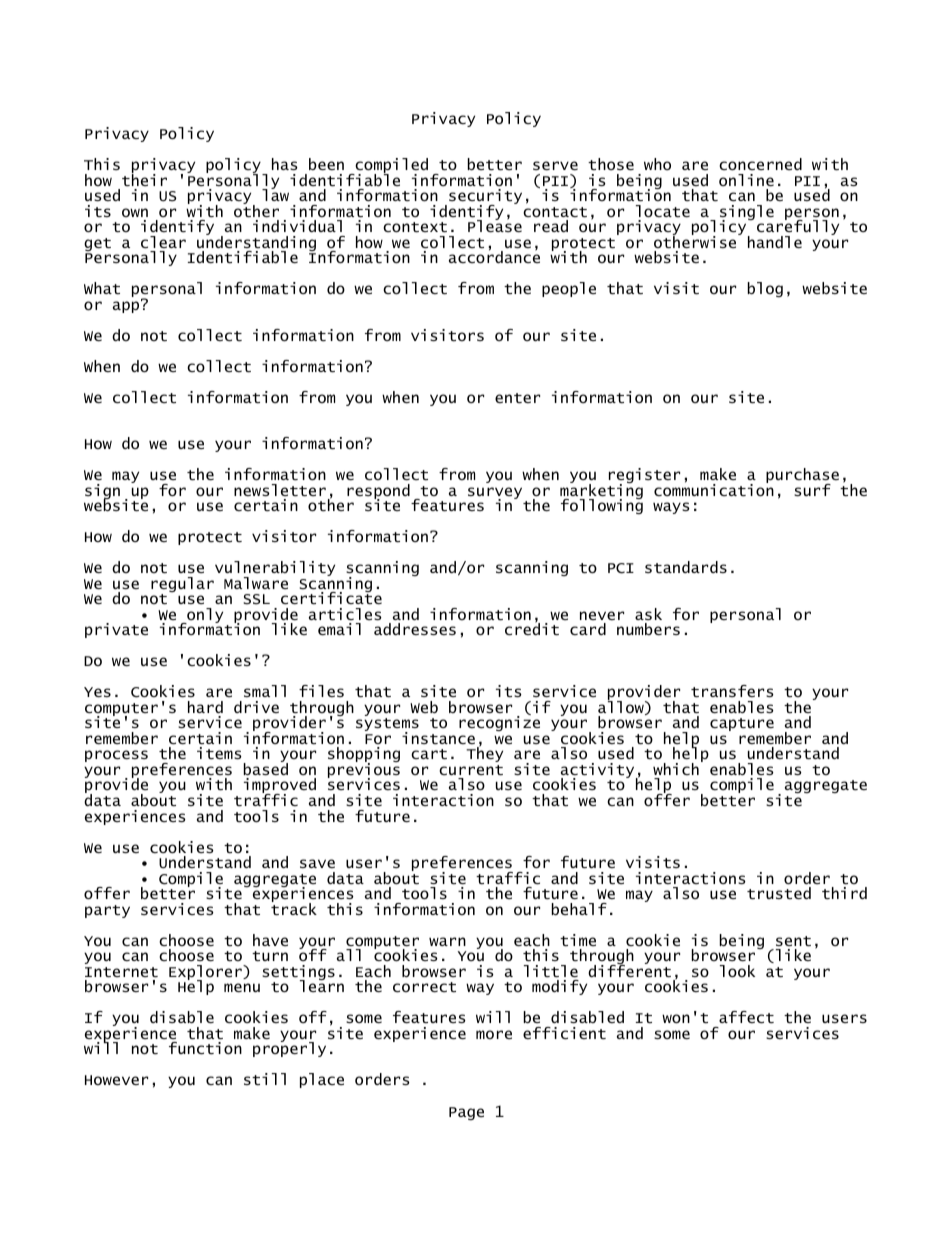 Image resolution: width=952 pixels, height=1233 pixels. Describe the element at coordinates (485, 198) in the image. I see `security` at that location.
